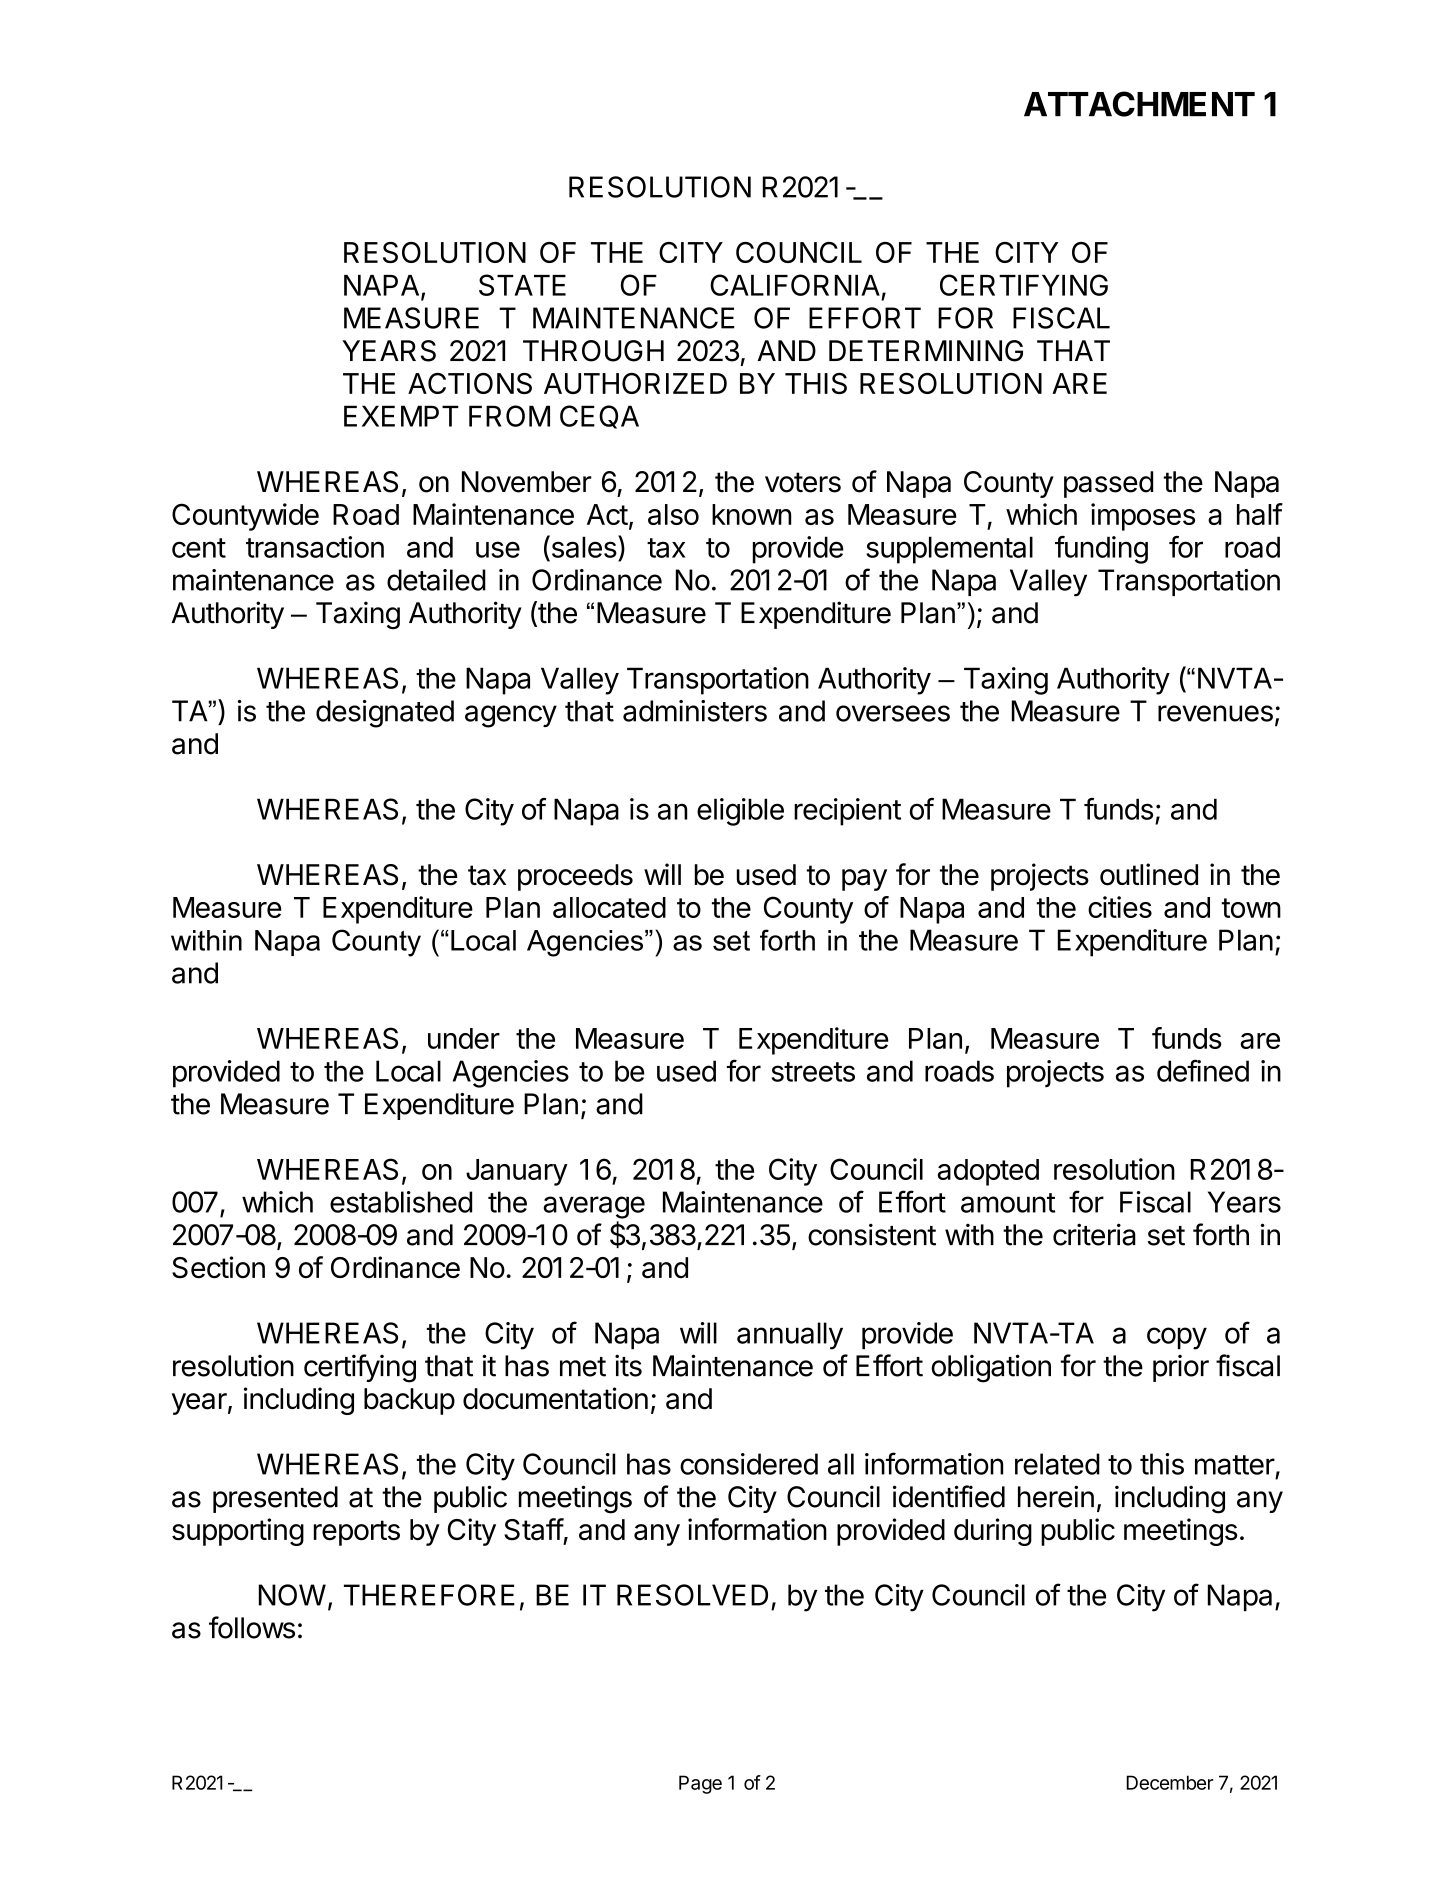 This screenshot has height=1879, width=1452. Describe the element at coordinates (1170, 1782) in the screenshot. I see `December` at that location.
